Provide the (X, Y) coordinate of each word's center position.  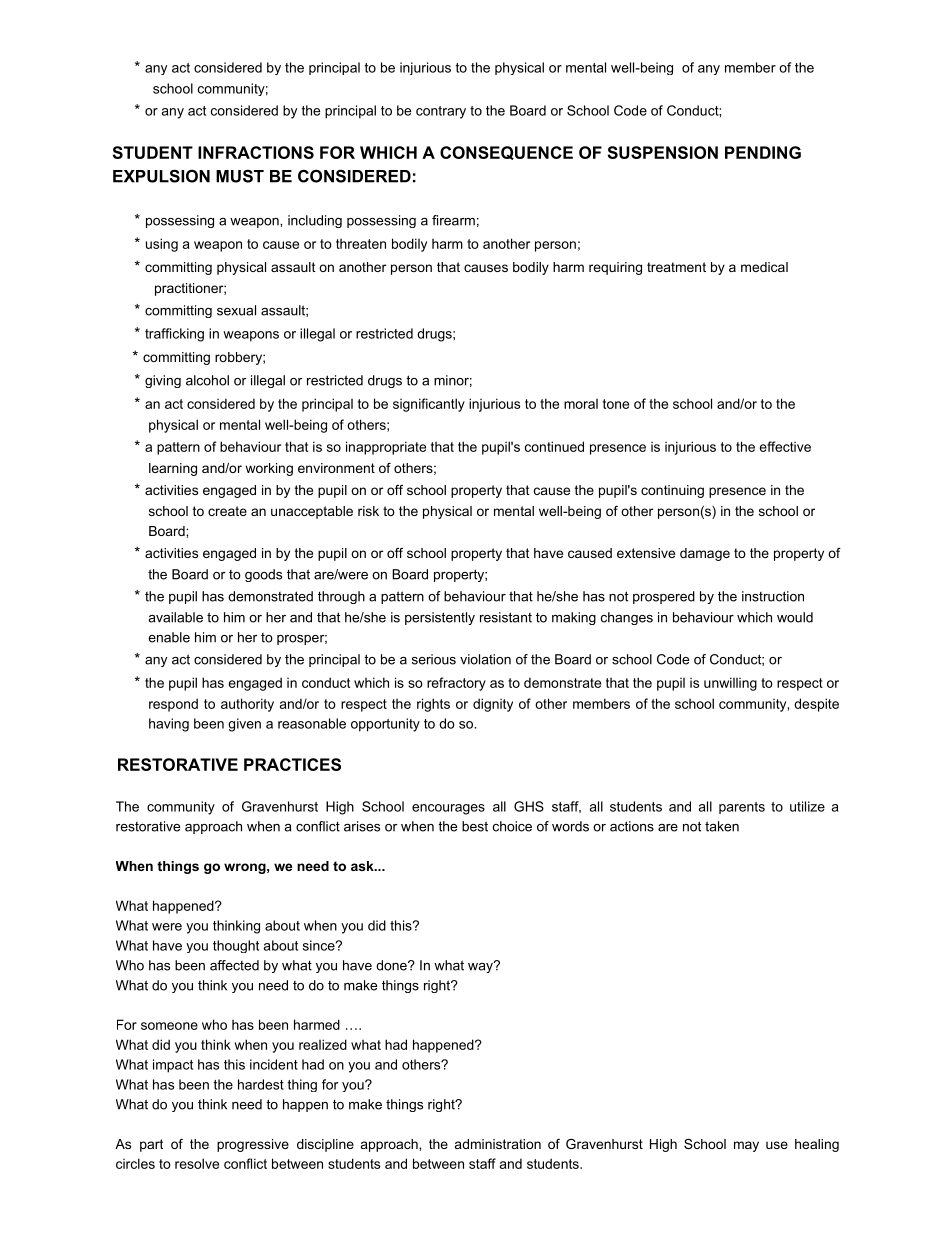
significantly (429, 405)
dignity (493, 705)
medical (764, 267)
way (481, 967)
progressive (253, 1145)
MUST (240, 176)
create (227, 511)
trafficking (174, 335)
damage (705, 554)
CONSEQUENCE (506, 153)
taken (722, 826)
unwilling (730, 684)
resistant (506, 617)
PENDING (763, 152)
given (244, 725)
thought (236, 946)
